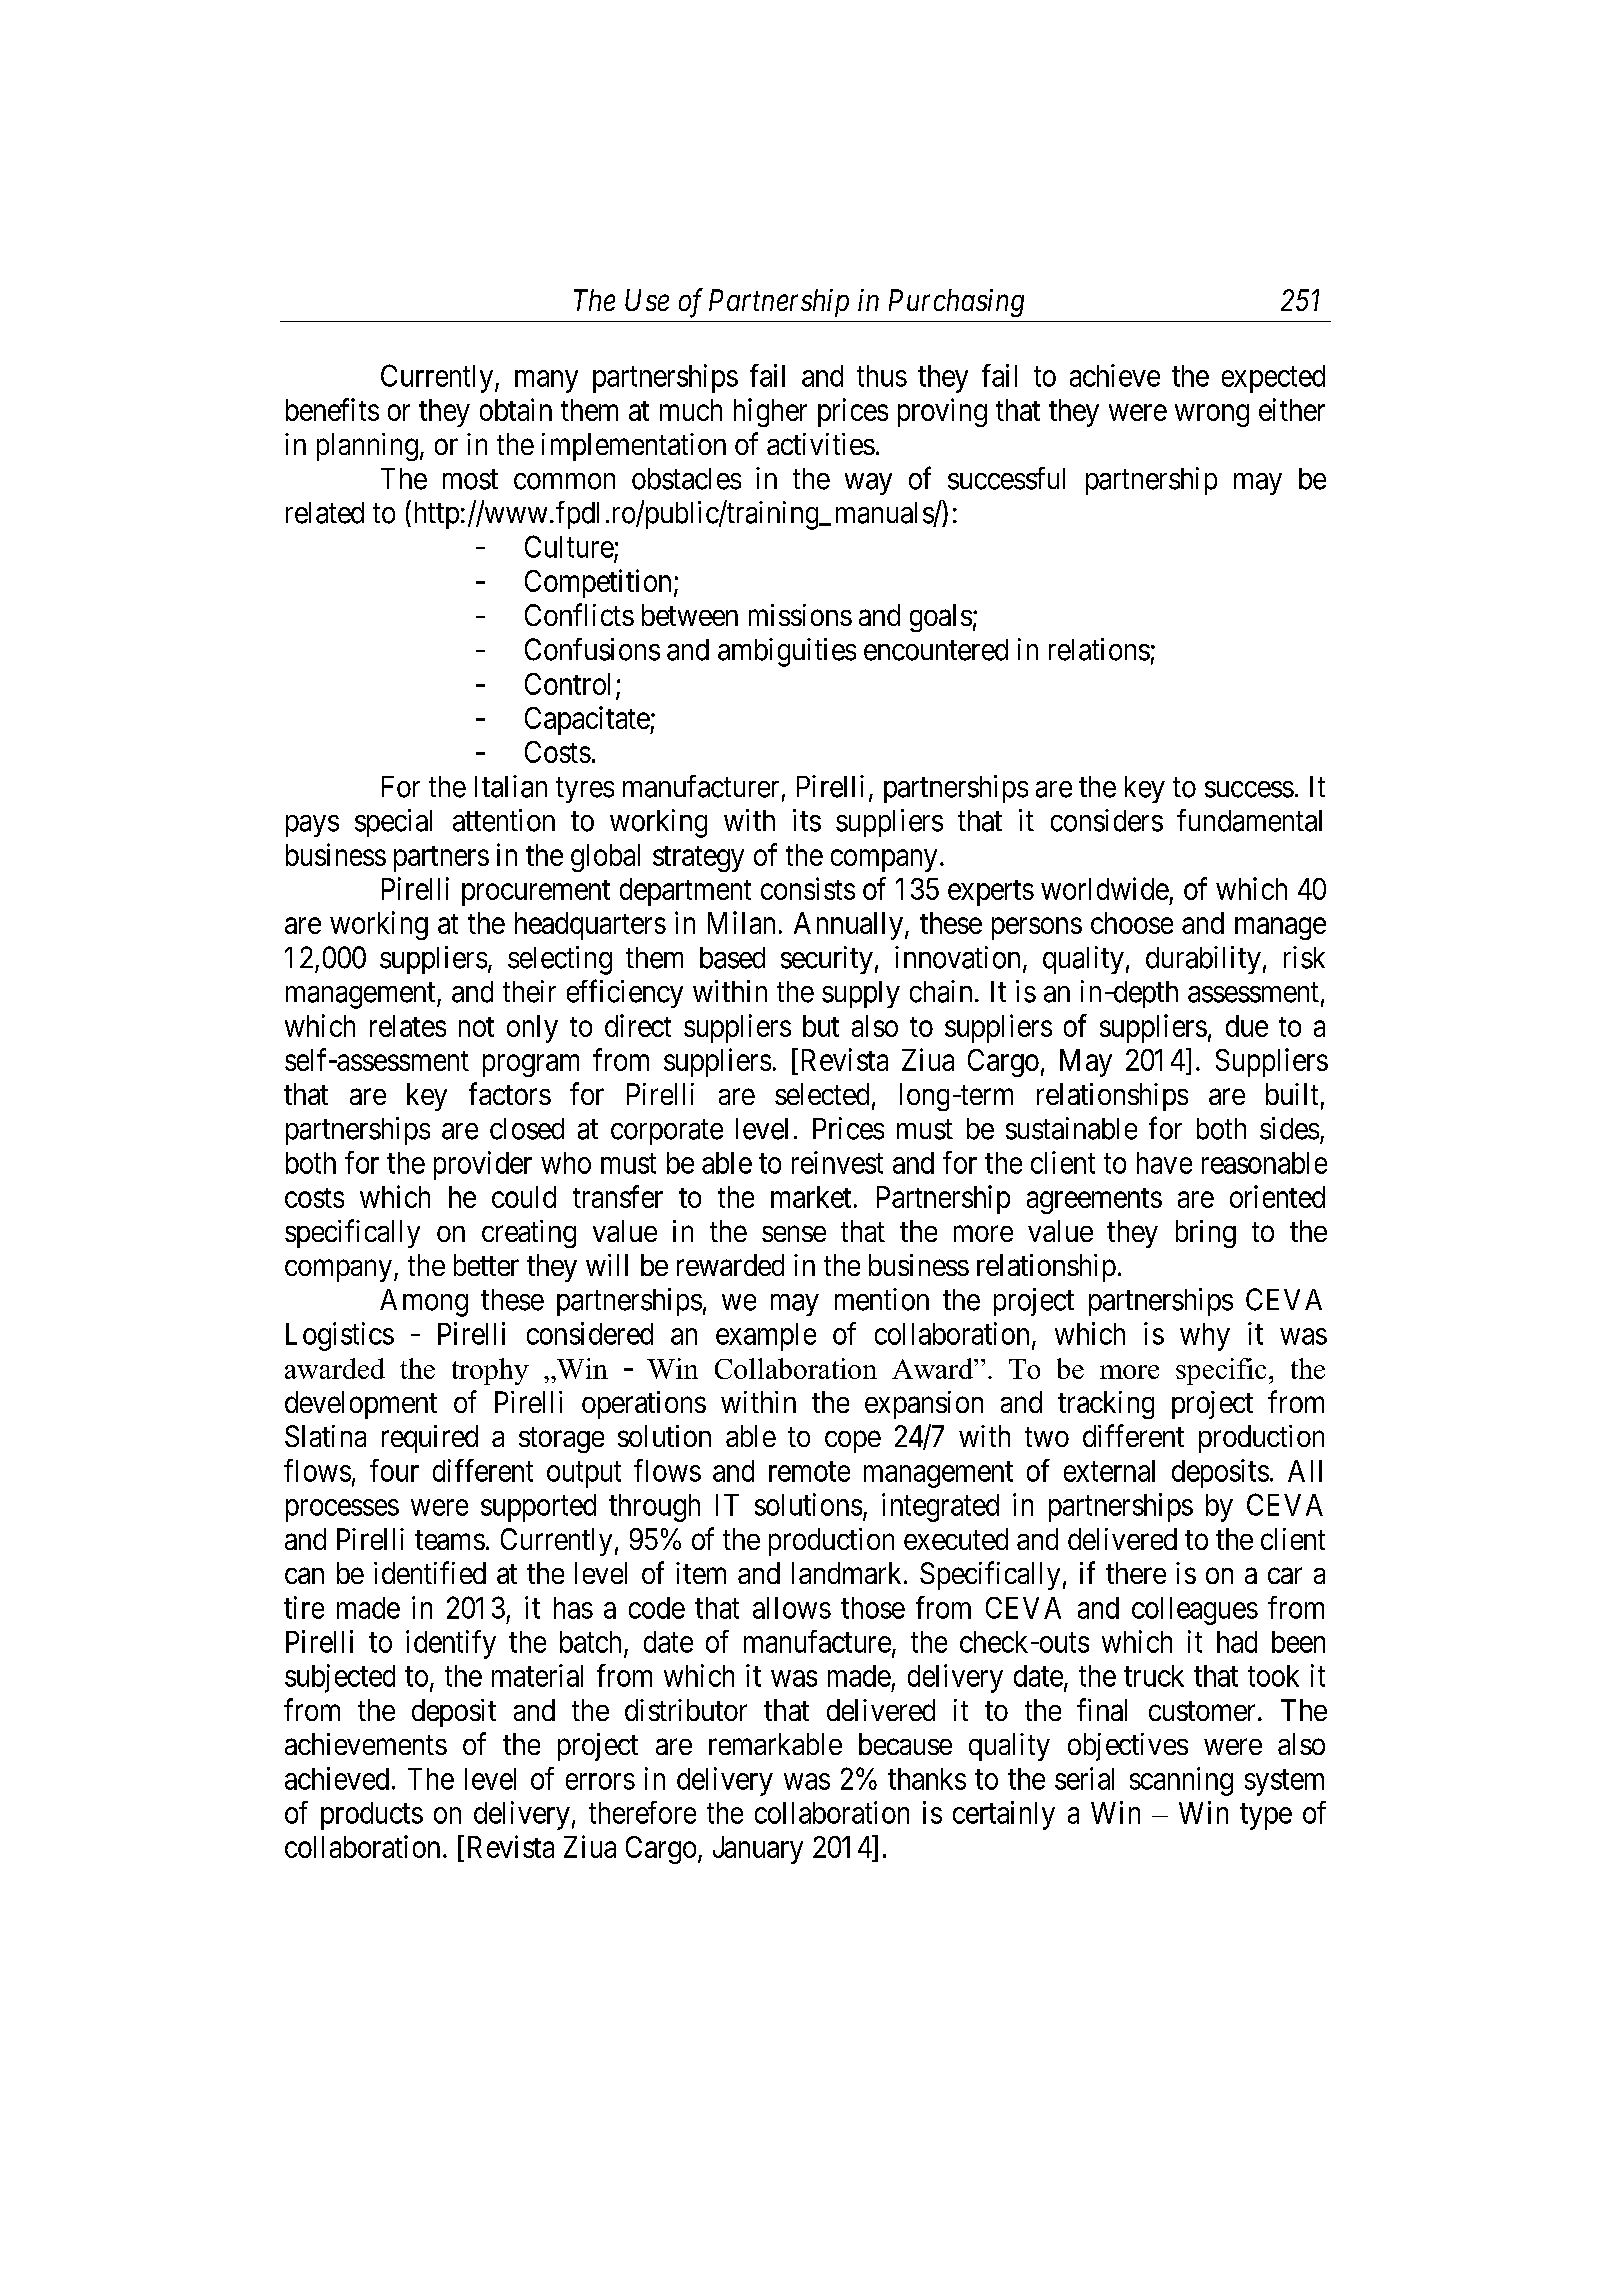  What do you see at coordinates (430, 1439) in the screenshot?
I see `required` at bounding box center [430, 1439].
